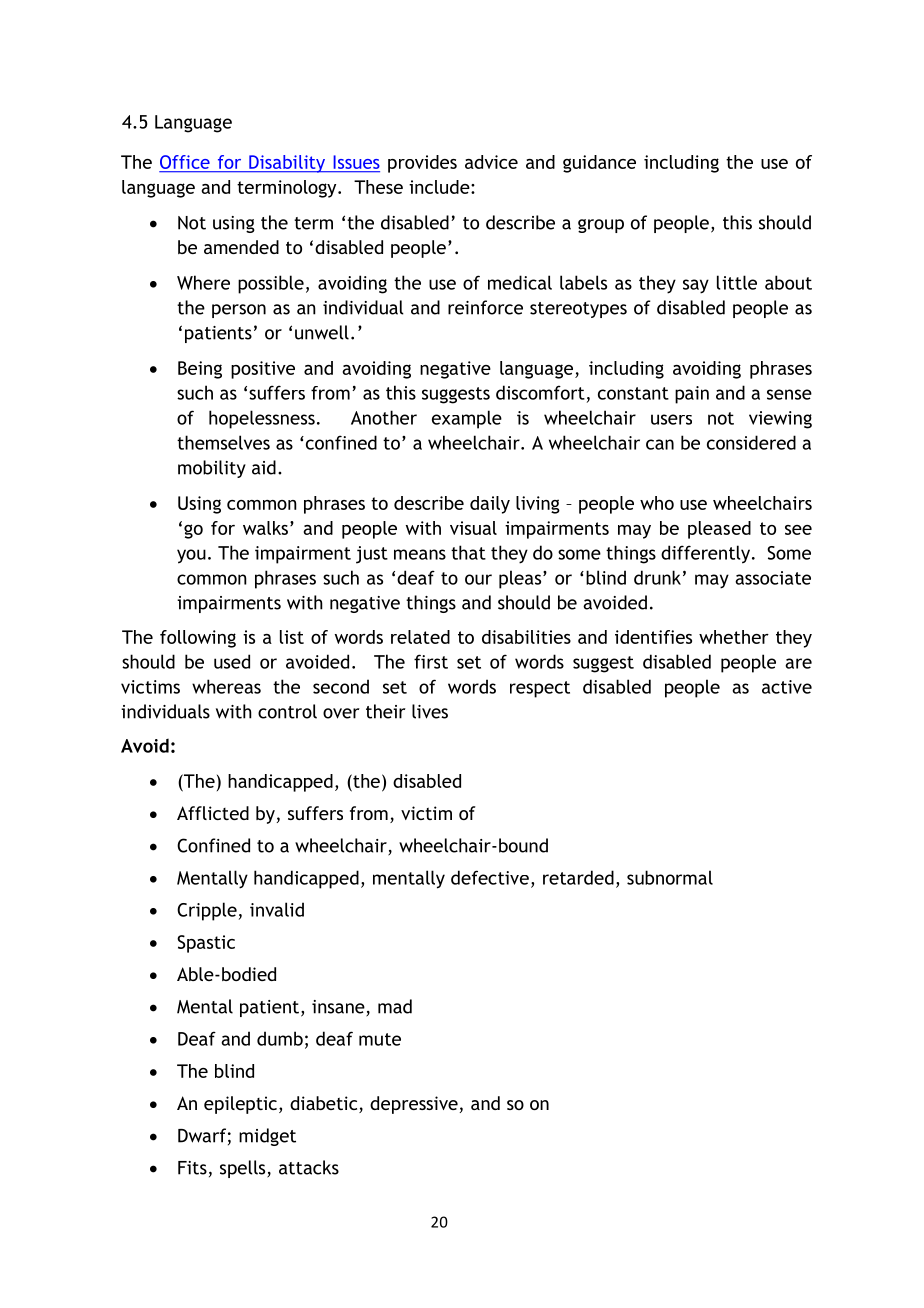 The width and height of the screenshot is (924, 1308). Describe the element at coordinates (267, 1137) in the screenshot. I see `midget` at that location.
